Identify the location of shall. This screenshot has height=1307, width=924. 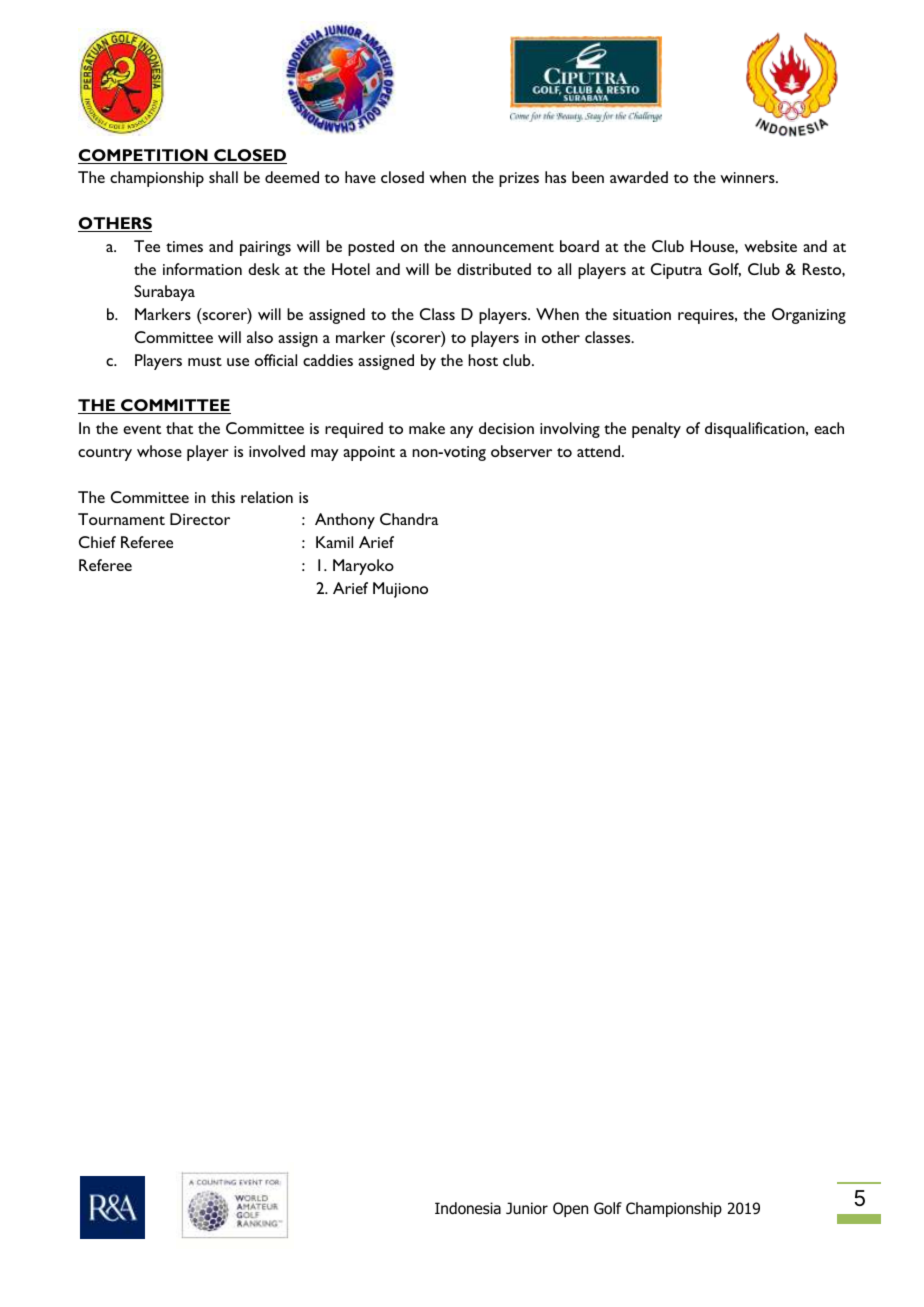
(223, 177).
